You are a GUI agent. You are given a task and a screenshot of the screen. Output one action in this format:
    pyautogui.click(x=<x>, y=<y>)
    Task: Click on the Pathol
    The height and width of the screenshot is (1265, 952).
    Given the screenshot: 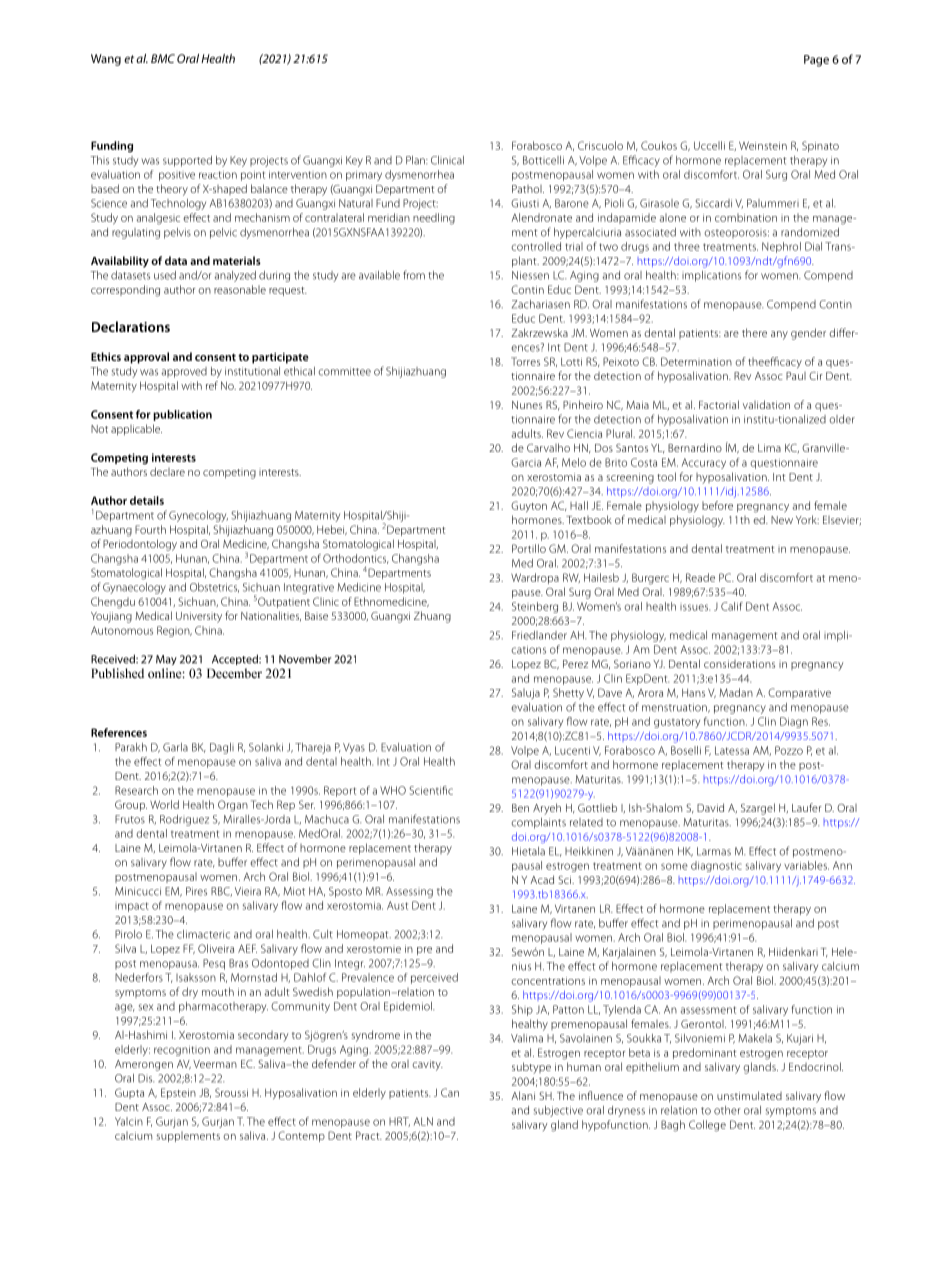 What is the action you would take?
    pyautogui.click(x=528, y=189)
